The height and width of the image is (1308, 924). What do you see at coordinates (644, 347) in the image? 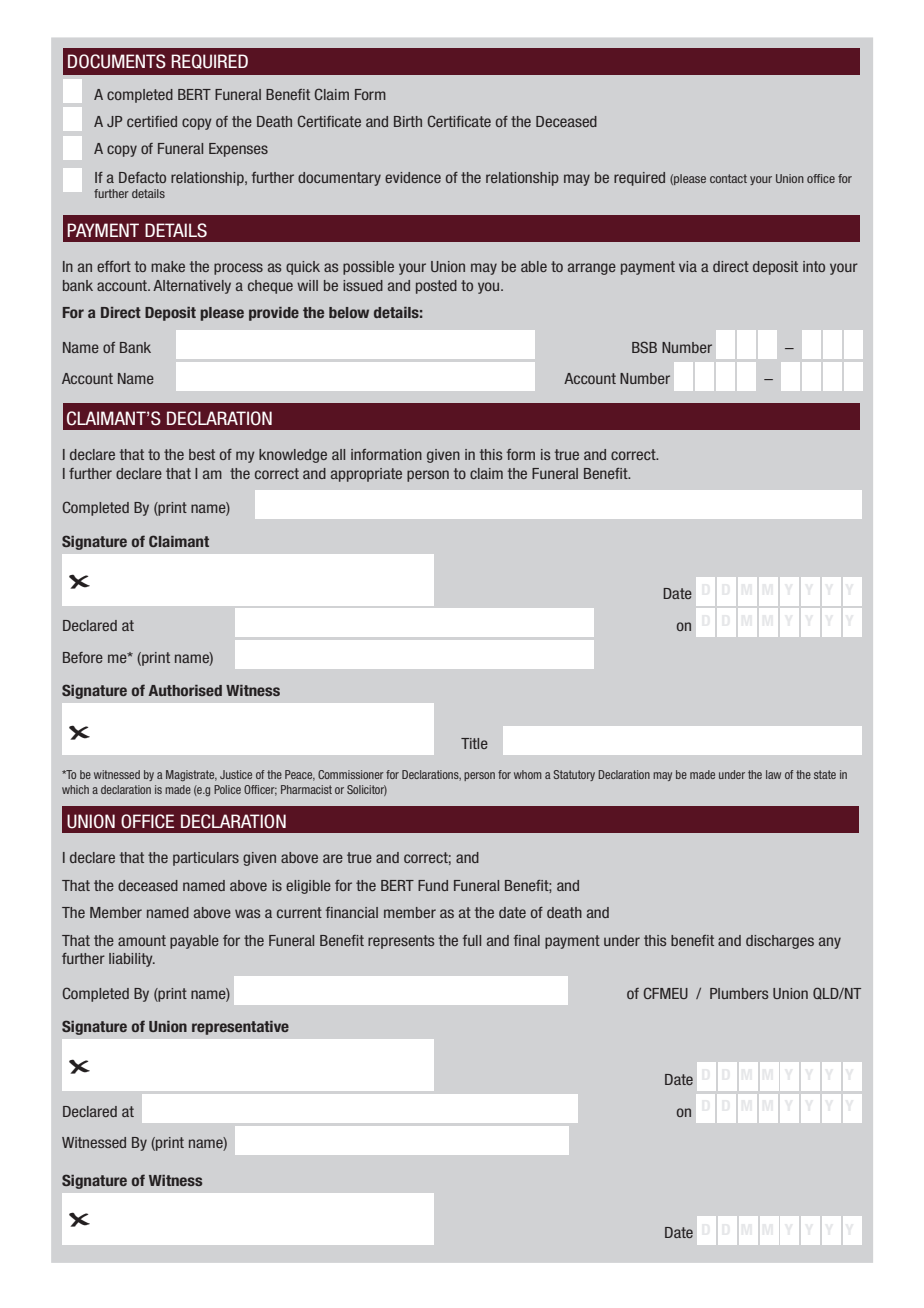
I see `BSB` at bounding box center [644, 347].
